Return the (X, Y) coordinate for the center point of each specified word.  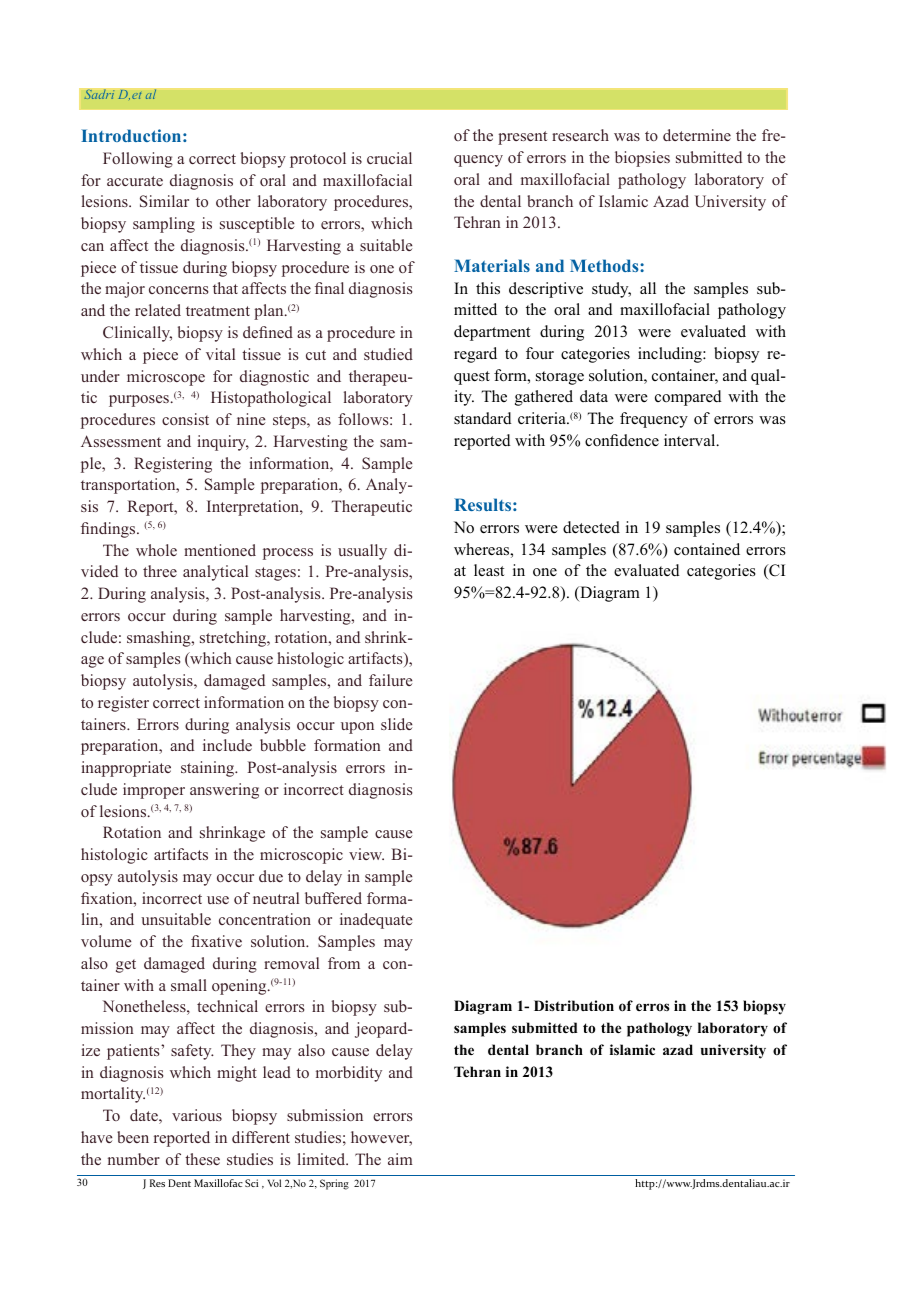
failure (390, 680)
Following (138, 160)
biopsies (642, 159)
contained (707, 549)
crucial (389, 158)
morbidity (349, 1074)
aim (400, 1159)
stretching (234, 639)
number (134, 1159)
